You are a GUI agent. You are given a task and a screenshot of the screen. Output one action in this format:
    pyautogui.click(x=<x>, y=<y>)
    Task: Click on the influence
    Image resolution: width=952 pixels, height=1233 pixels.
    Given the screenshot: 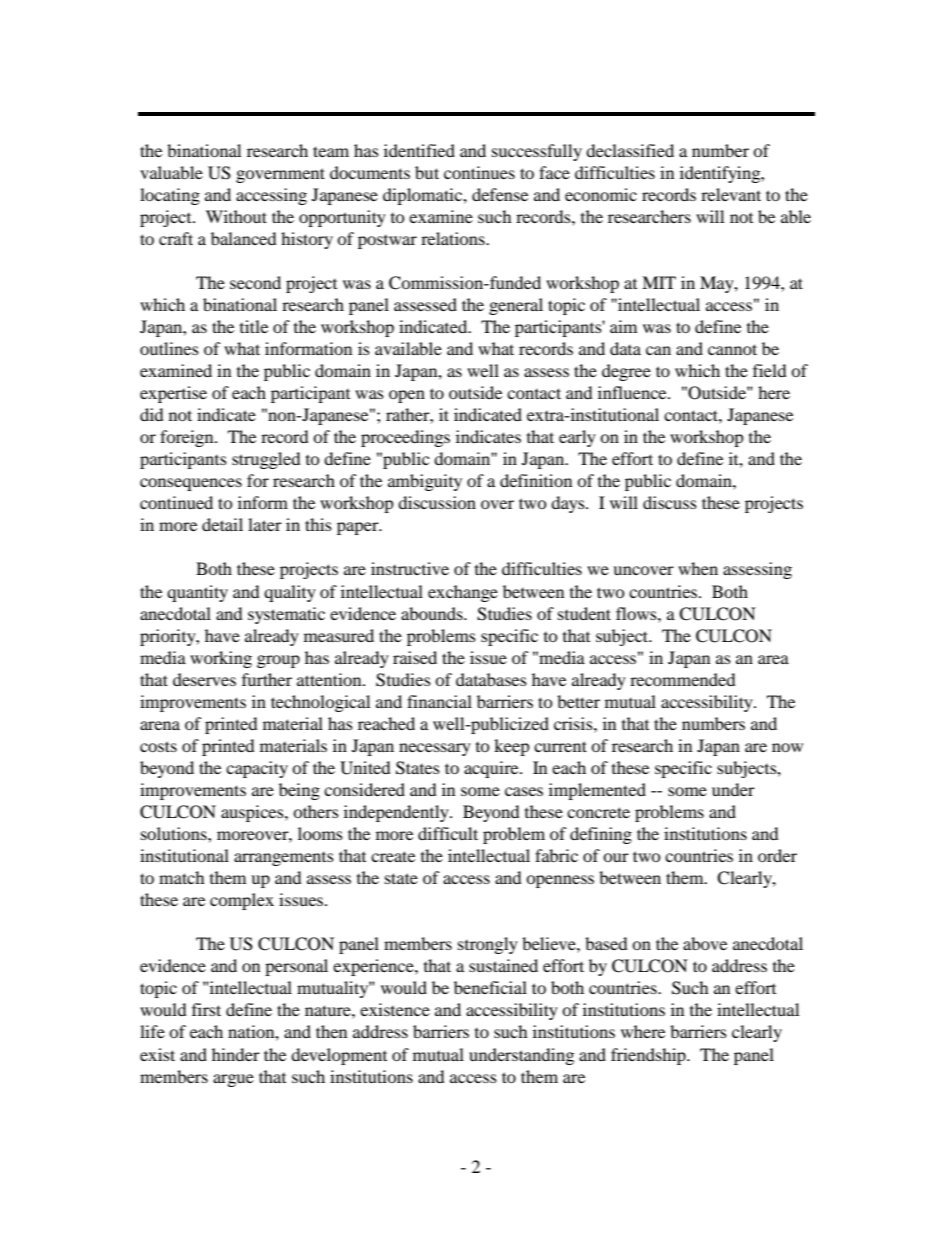 What is the action you would take?
    pyautogui.click(x=633, y=392)
